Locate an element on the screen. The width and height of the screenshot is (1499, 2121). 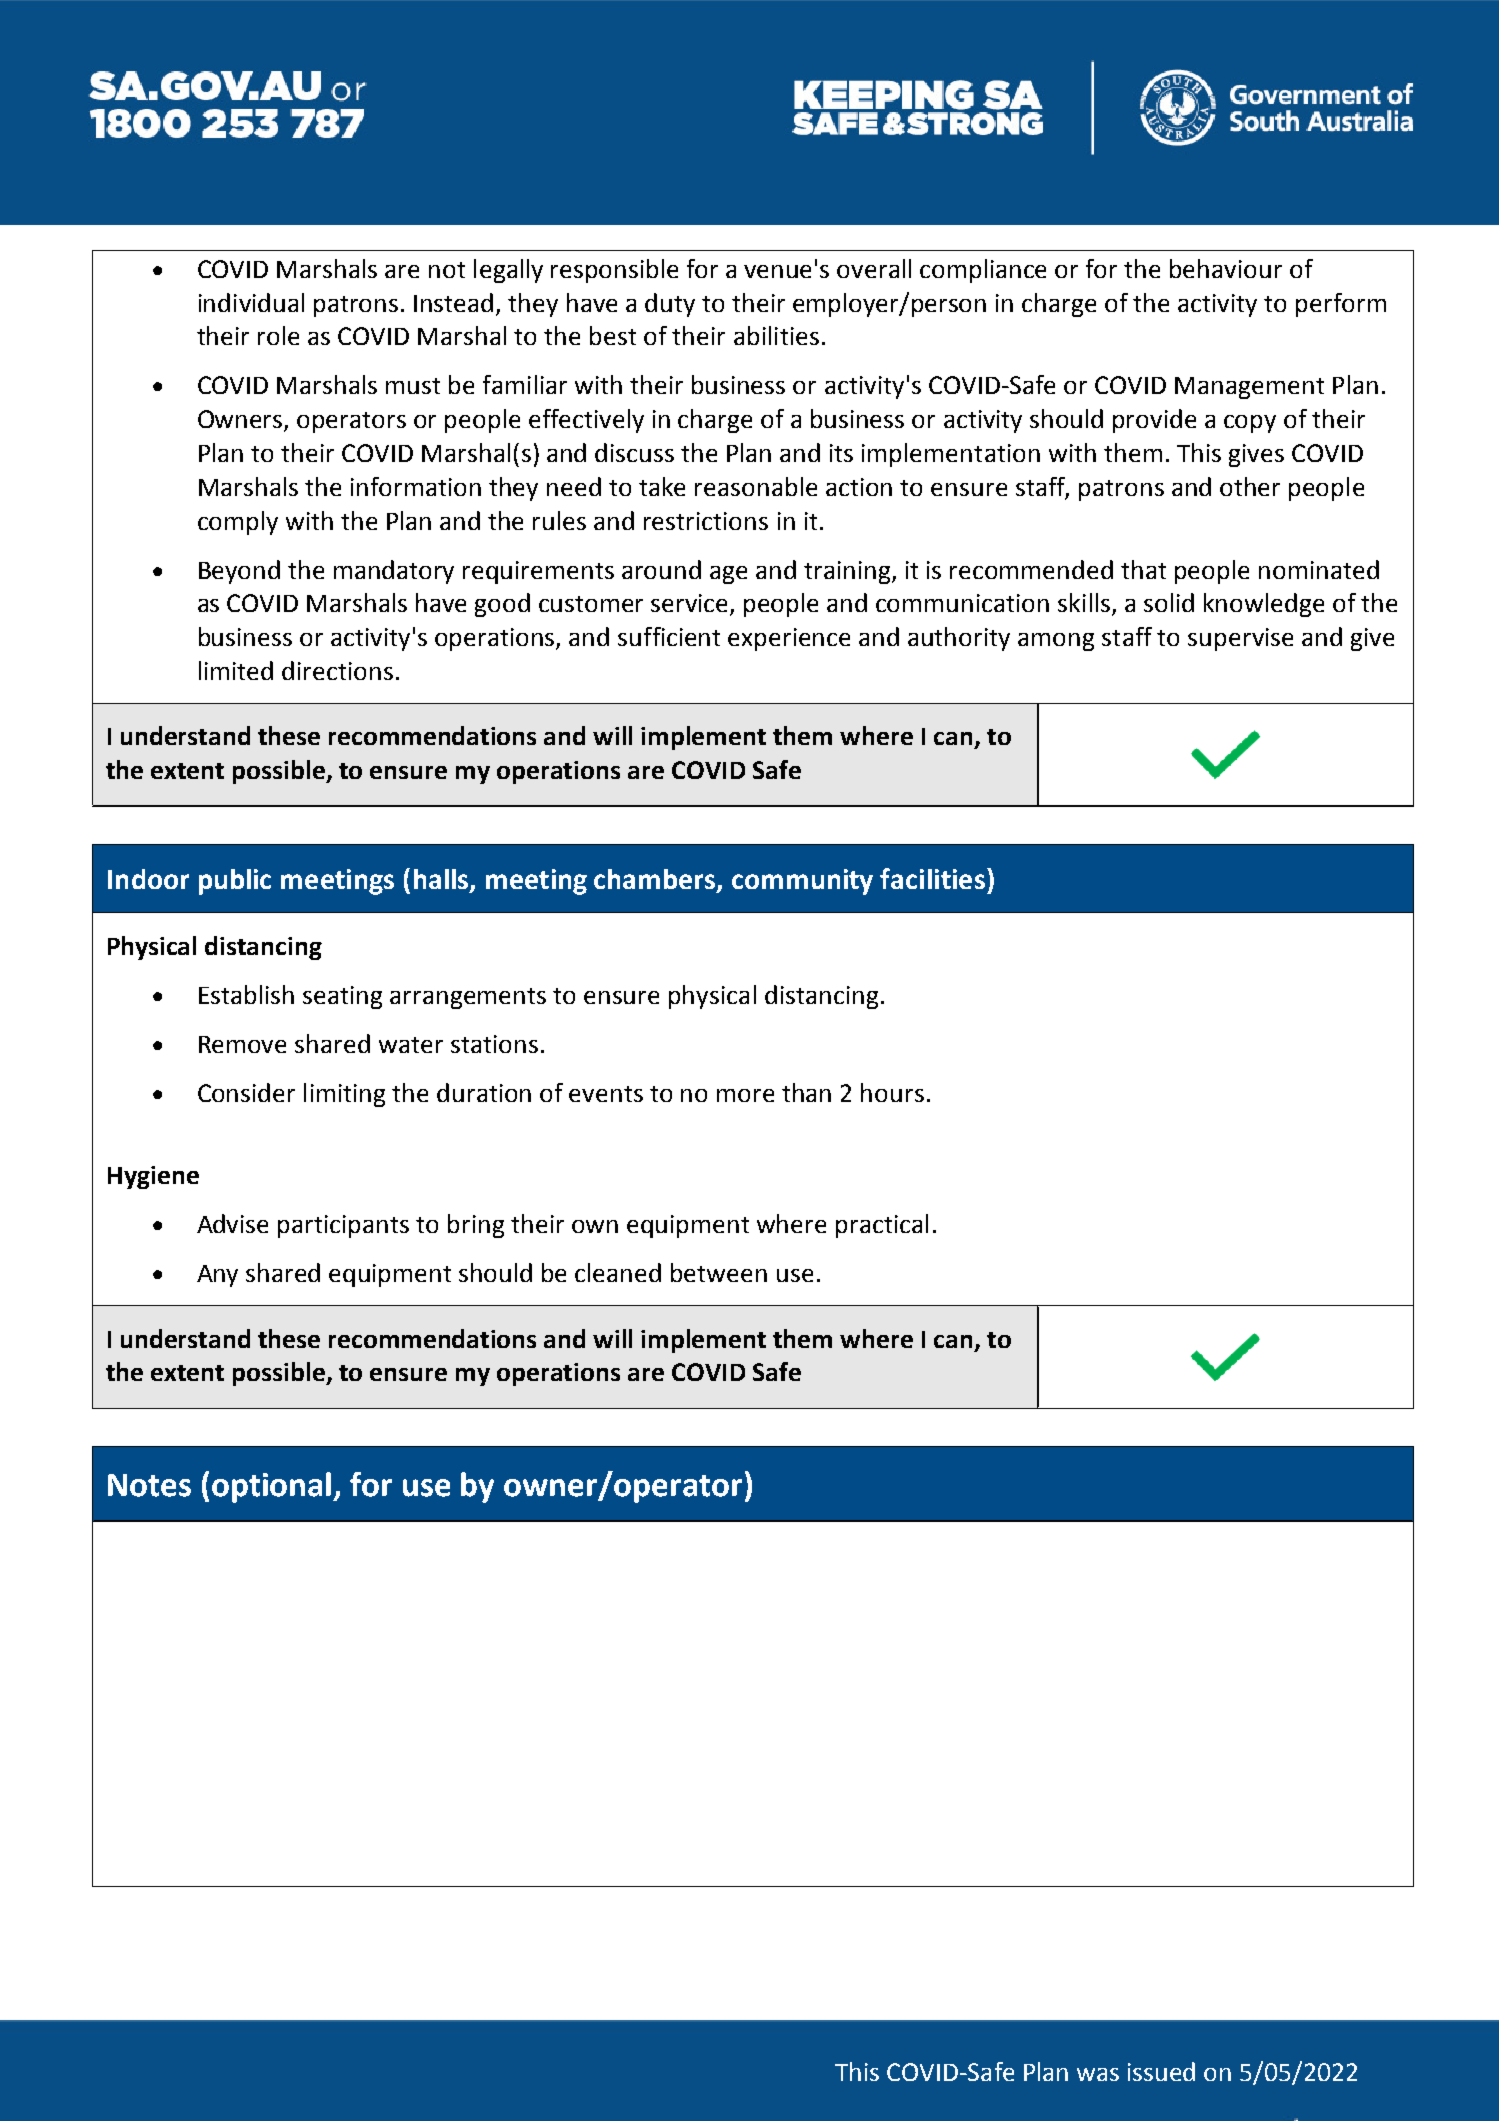
between is located at coordinates (719, 1272).
